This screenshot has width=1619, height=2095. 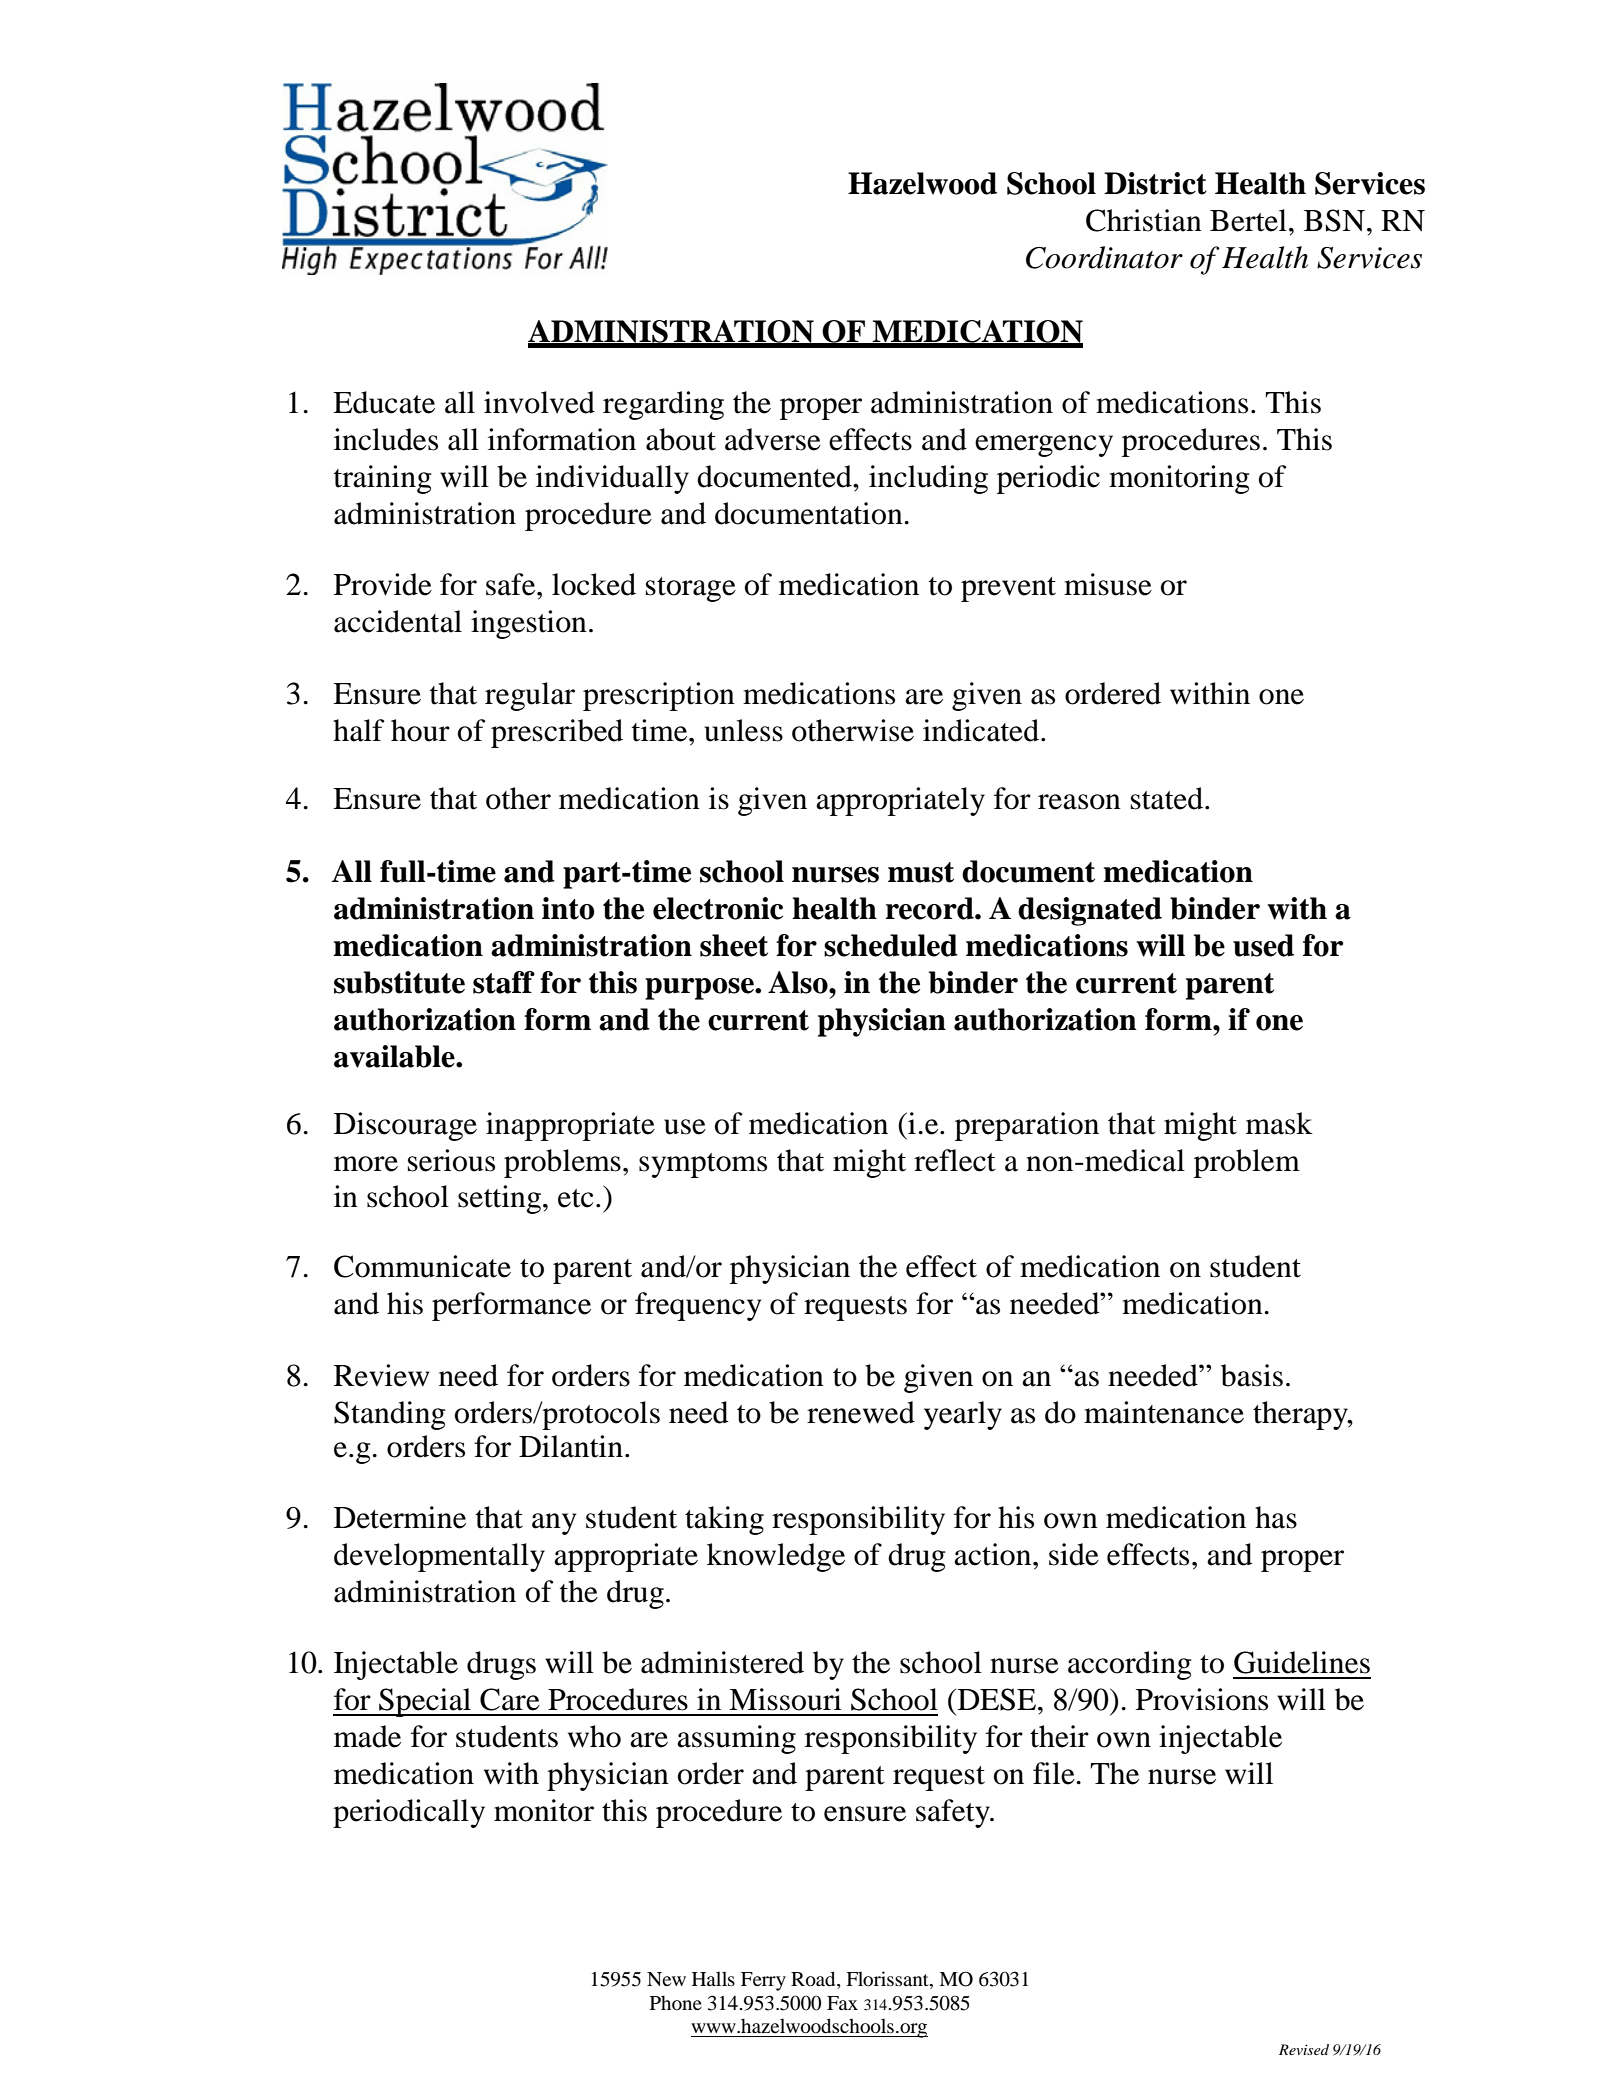 I want to click on Phone, so click(x=676, y=2003).
